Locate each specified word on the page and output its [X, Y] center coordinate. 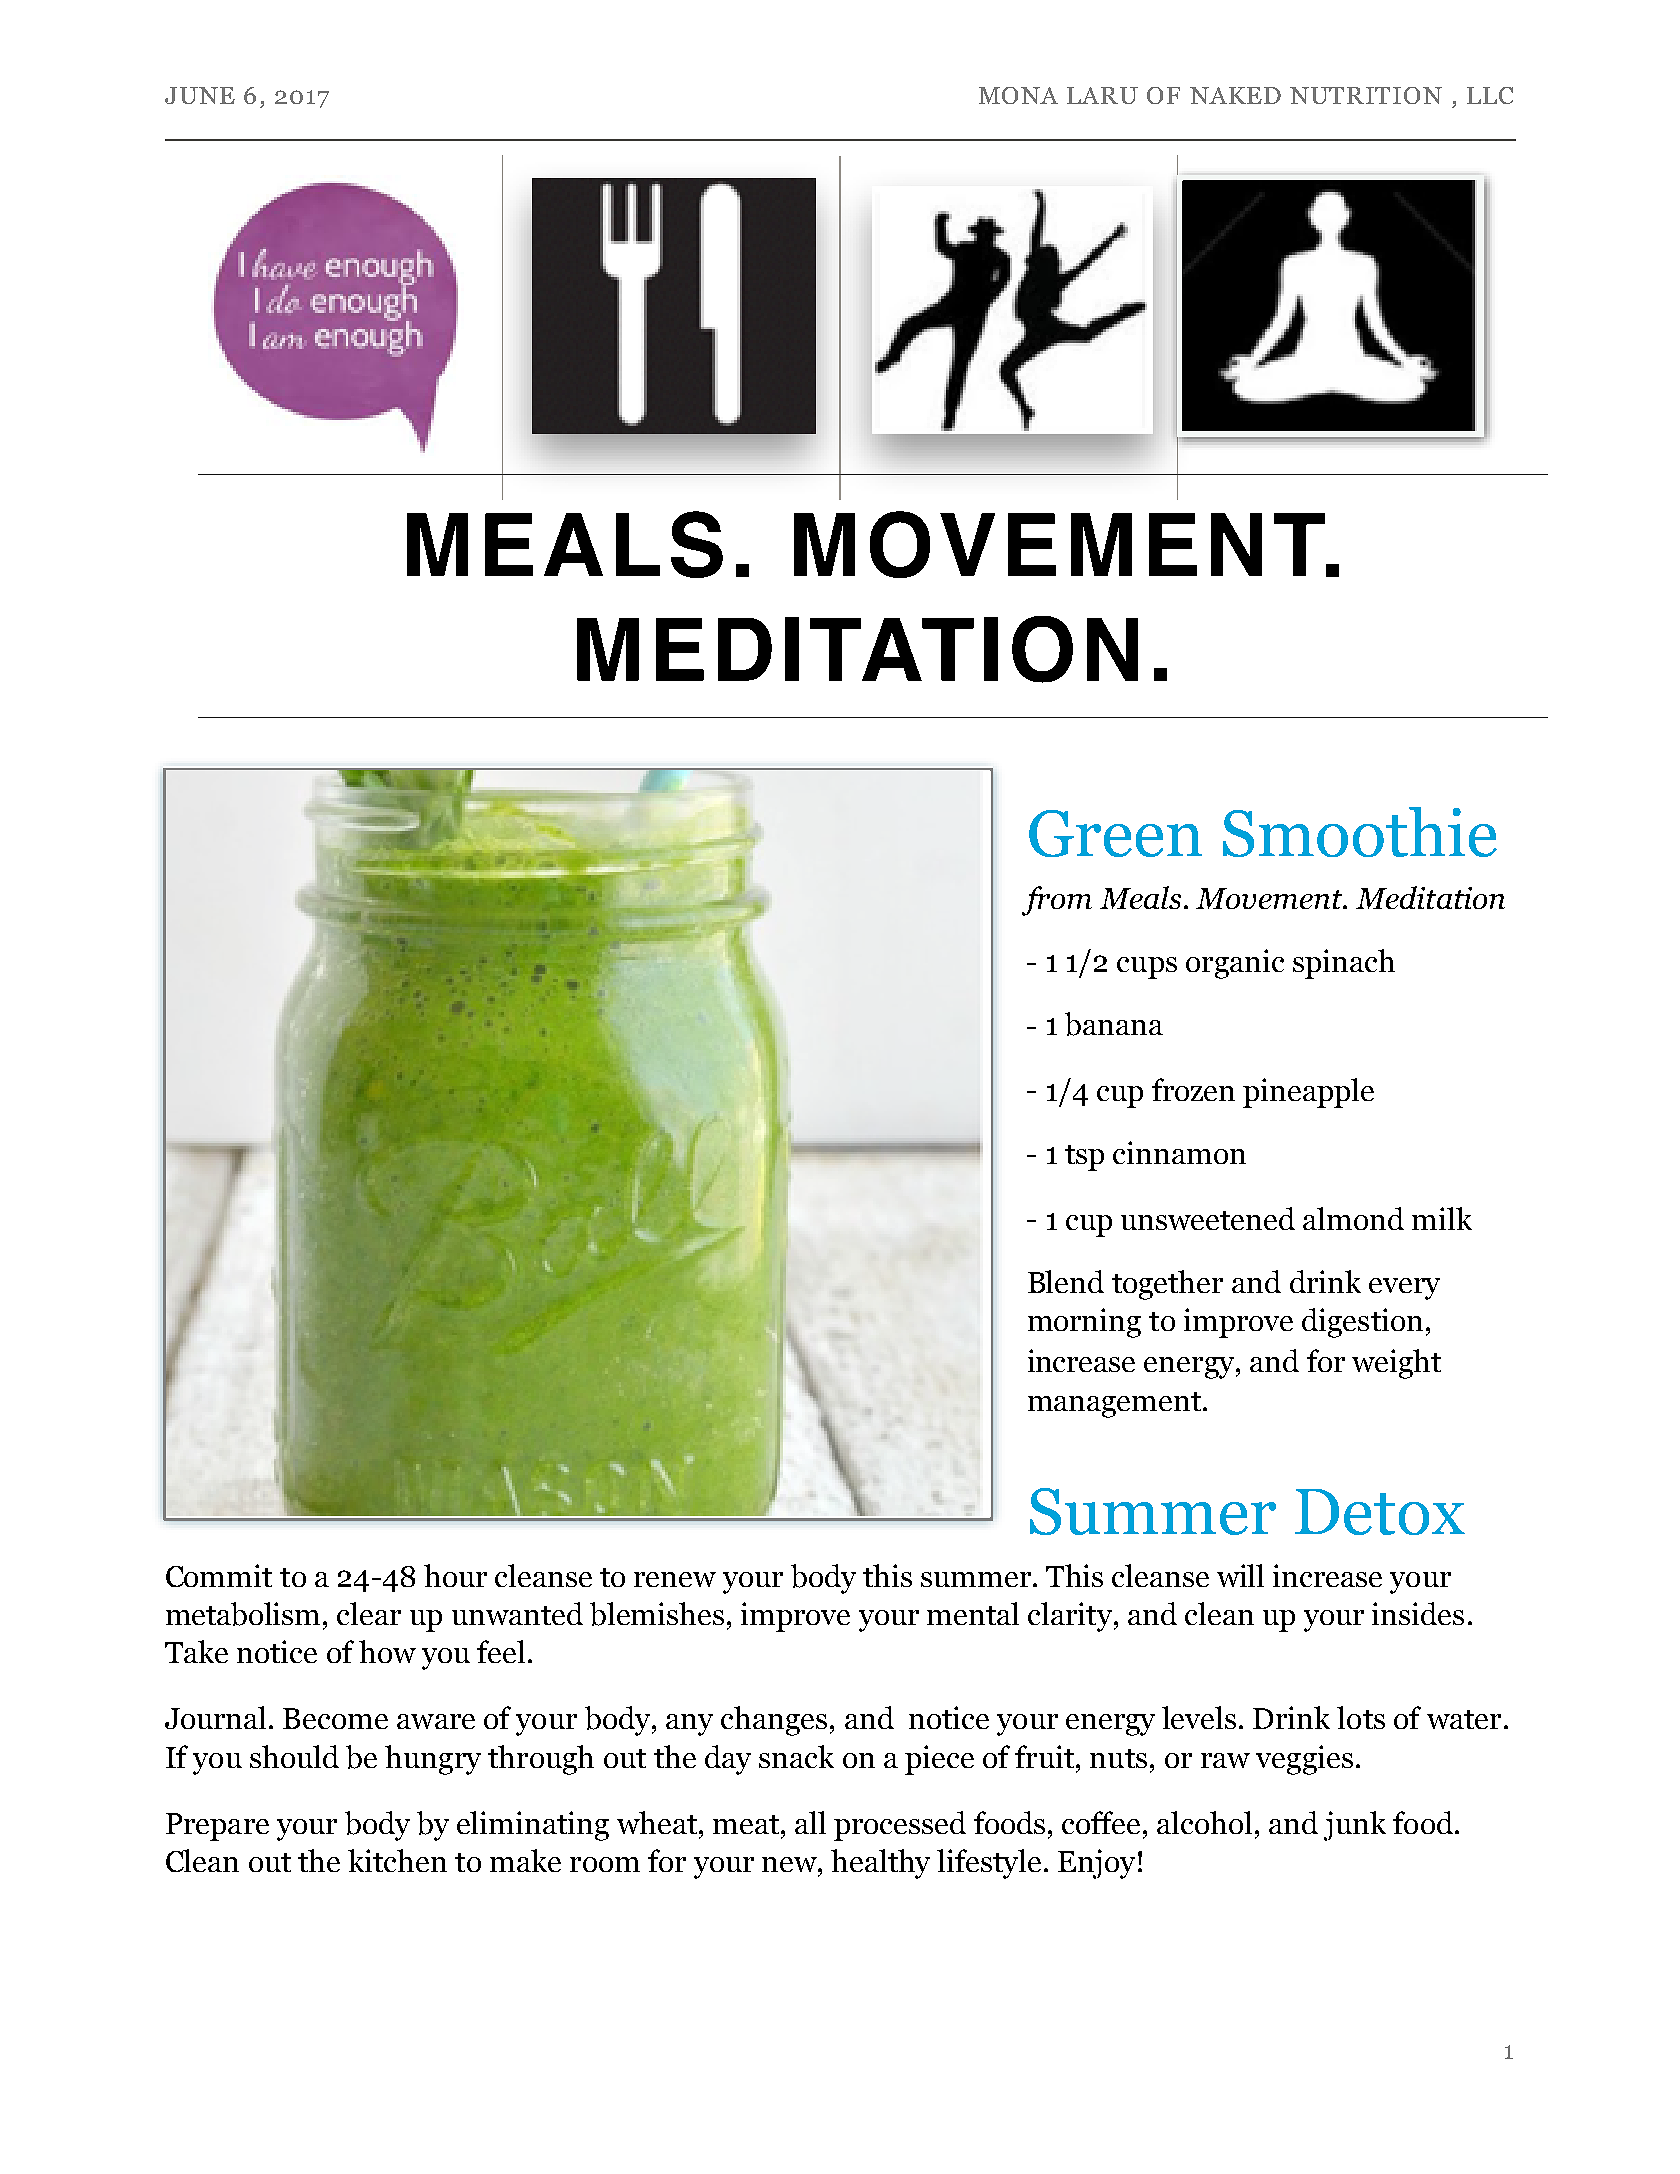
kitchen [397, 1860]
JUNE [200, 95]
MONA [1018, 95]
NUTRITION [1366, 95]
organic [1235, 964]
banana [1114, 1024]
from [1057, 901]
